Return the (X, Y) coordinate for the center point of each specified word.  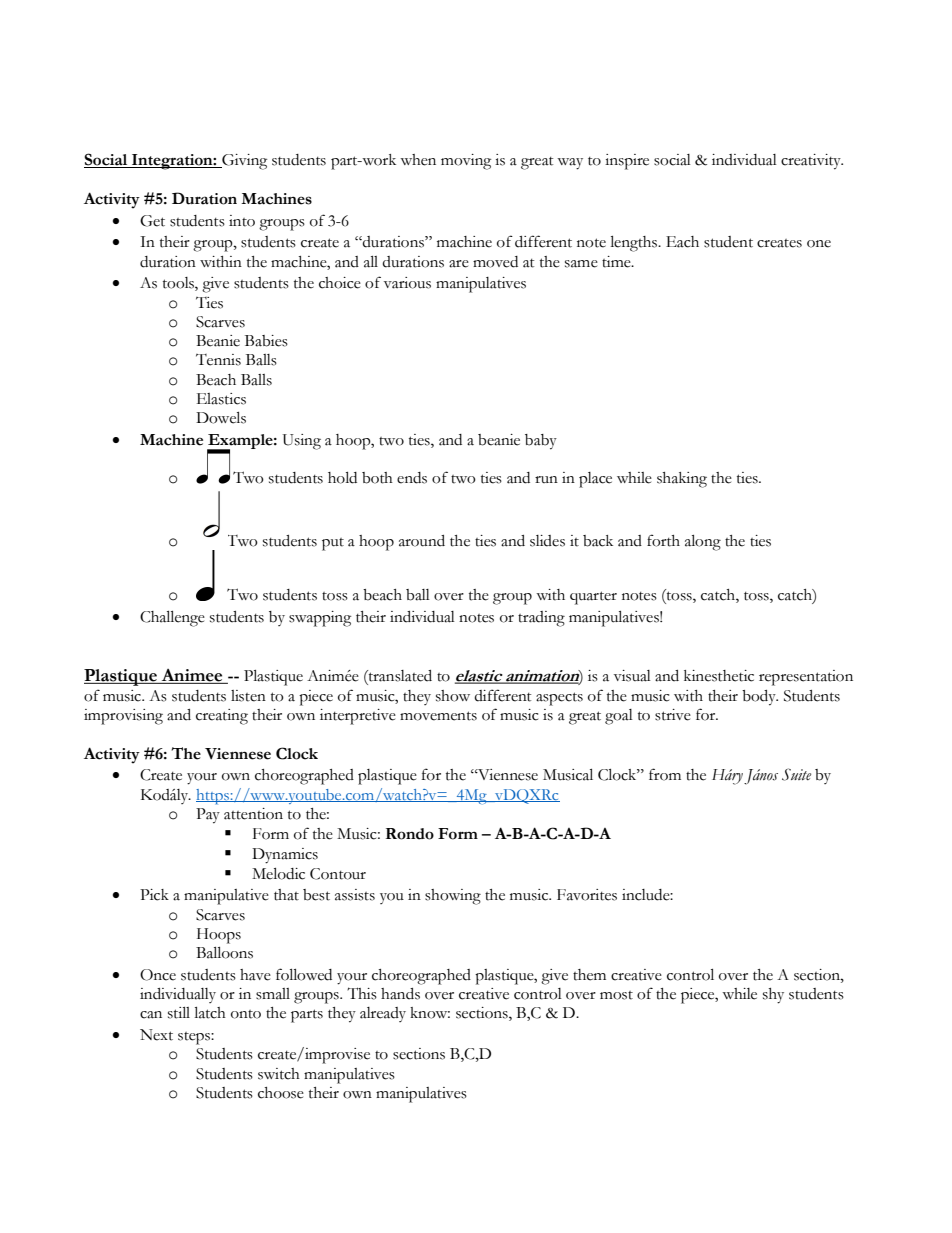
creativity (812, 162)
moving (466, 162)
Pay (208, 816)
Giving (243, 162)
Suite (796, 774)
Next (156, 1035)
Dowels (221, 418)
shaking (682, 480)
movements (438, 716)
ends (412, 478)
